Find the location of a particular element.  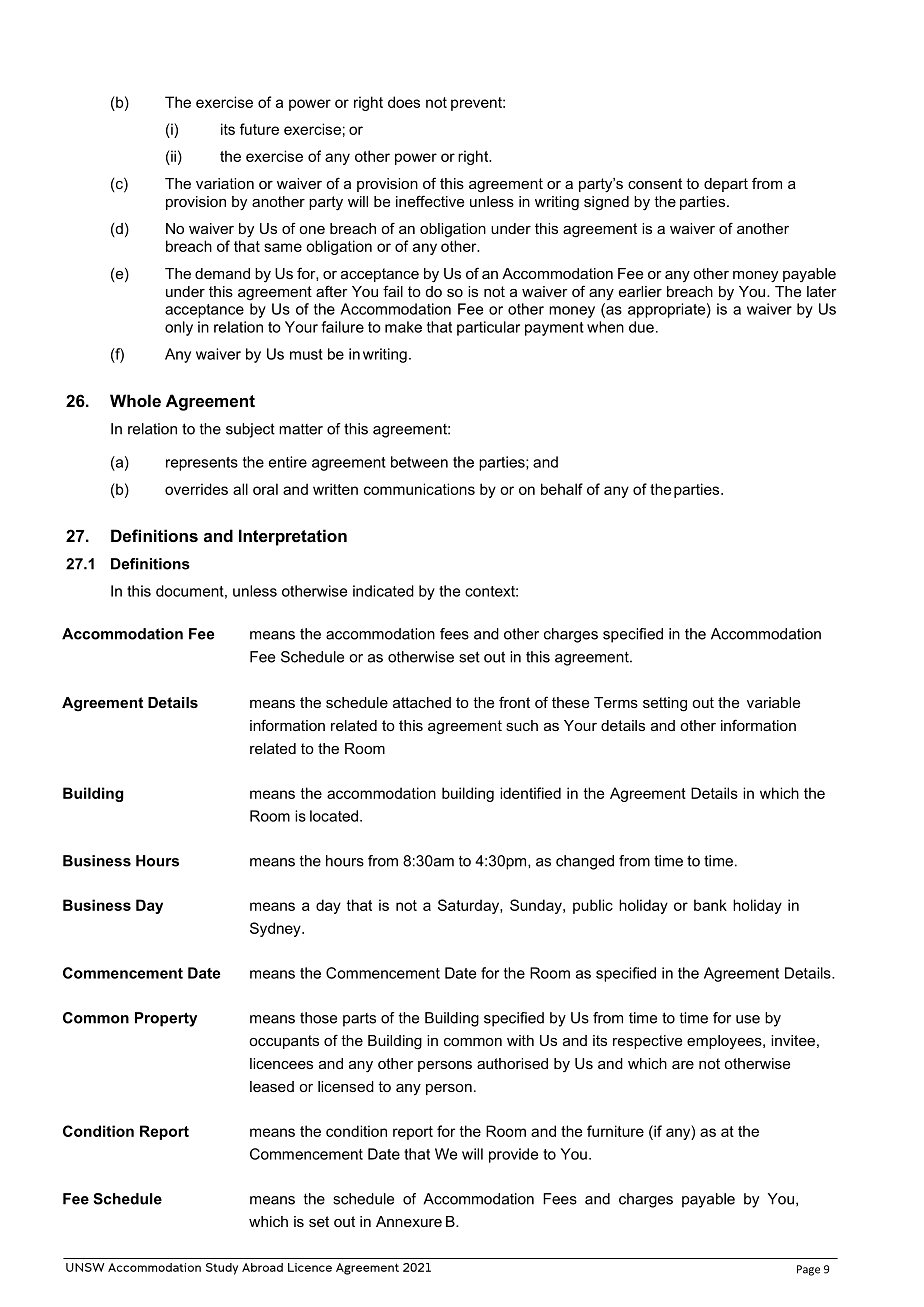

Whole is located at coordinates (135, 400).
